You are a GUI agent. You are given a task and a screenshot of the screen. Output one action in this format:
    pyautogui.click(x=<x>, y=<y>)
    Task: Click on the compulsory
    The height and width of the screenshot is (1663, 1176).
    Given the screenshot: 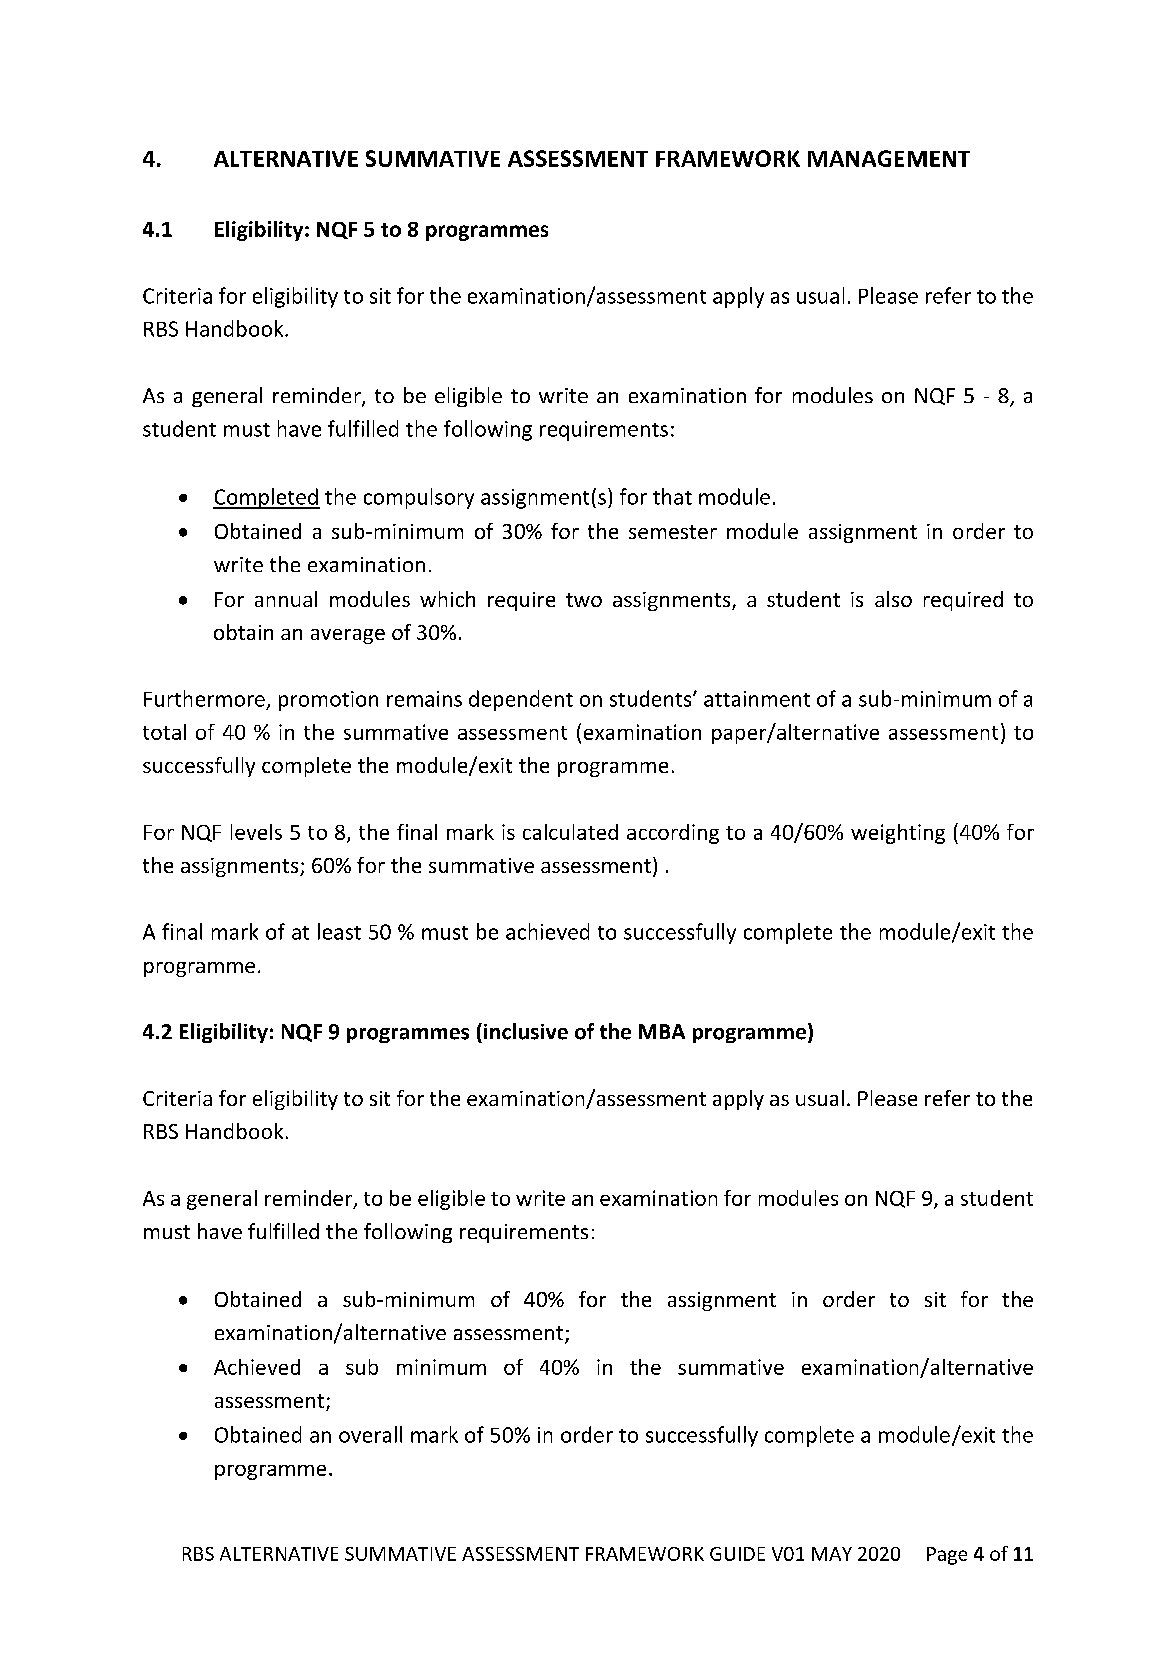 What is the action you would take?
    pyautogui.click(x=419, y=498)
